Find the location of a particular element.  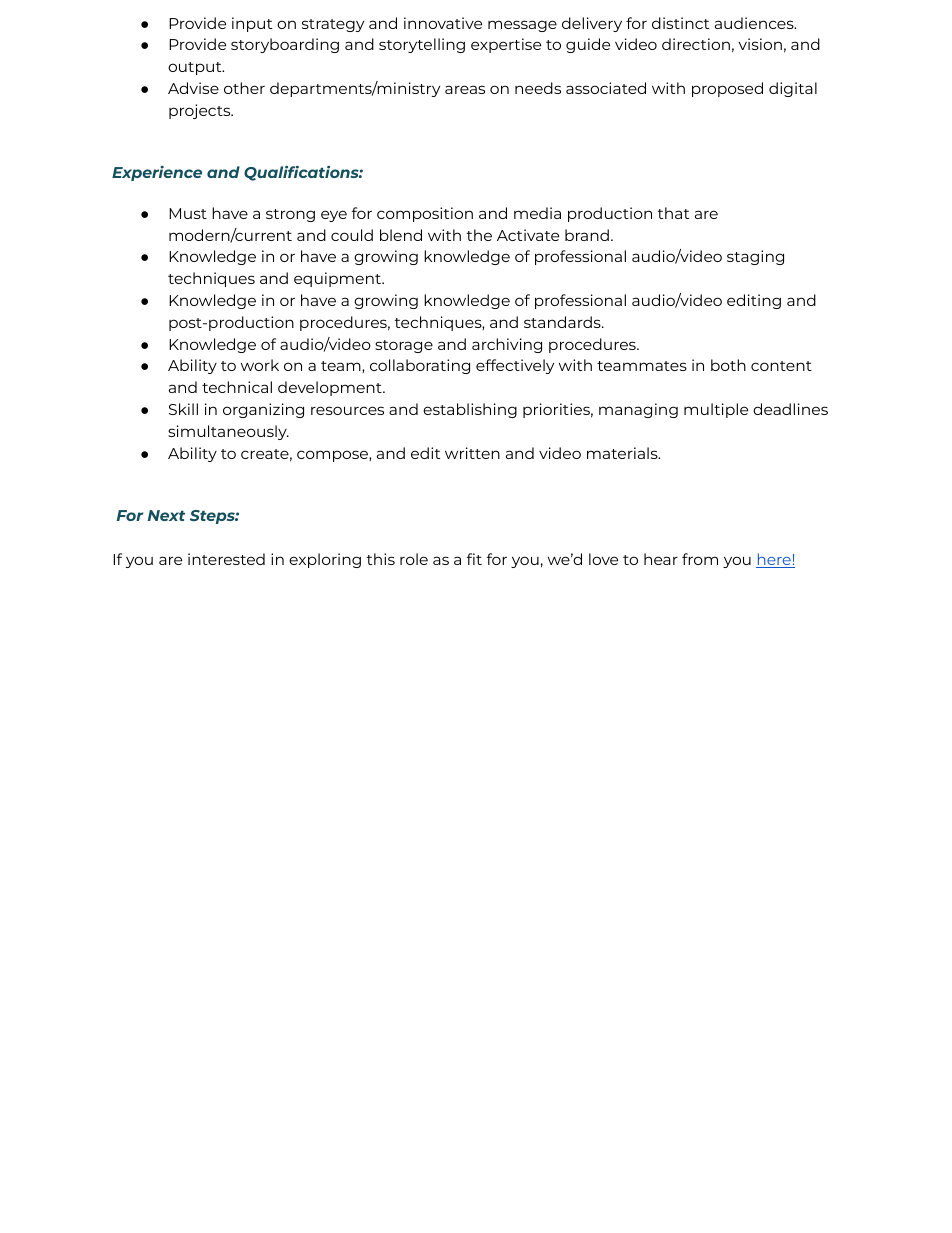

Must is located at coordinates (188, 213).
